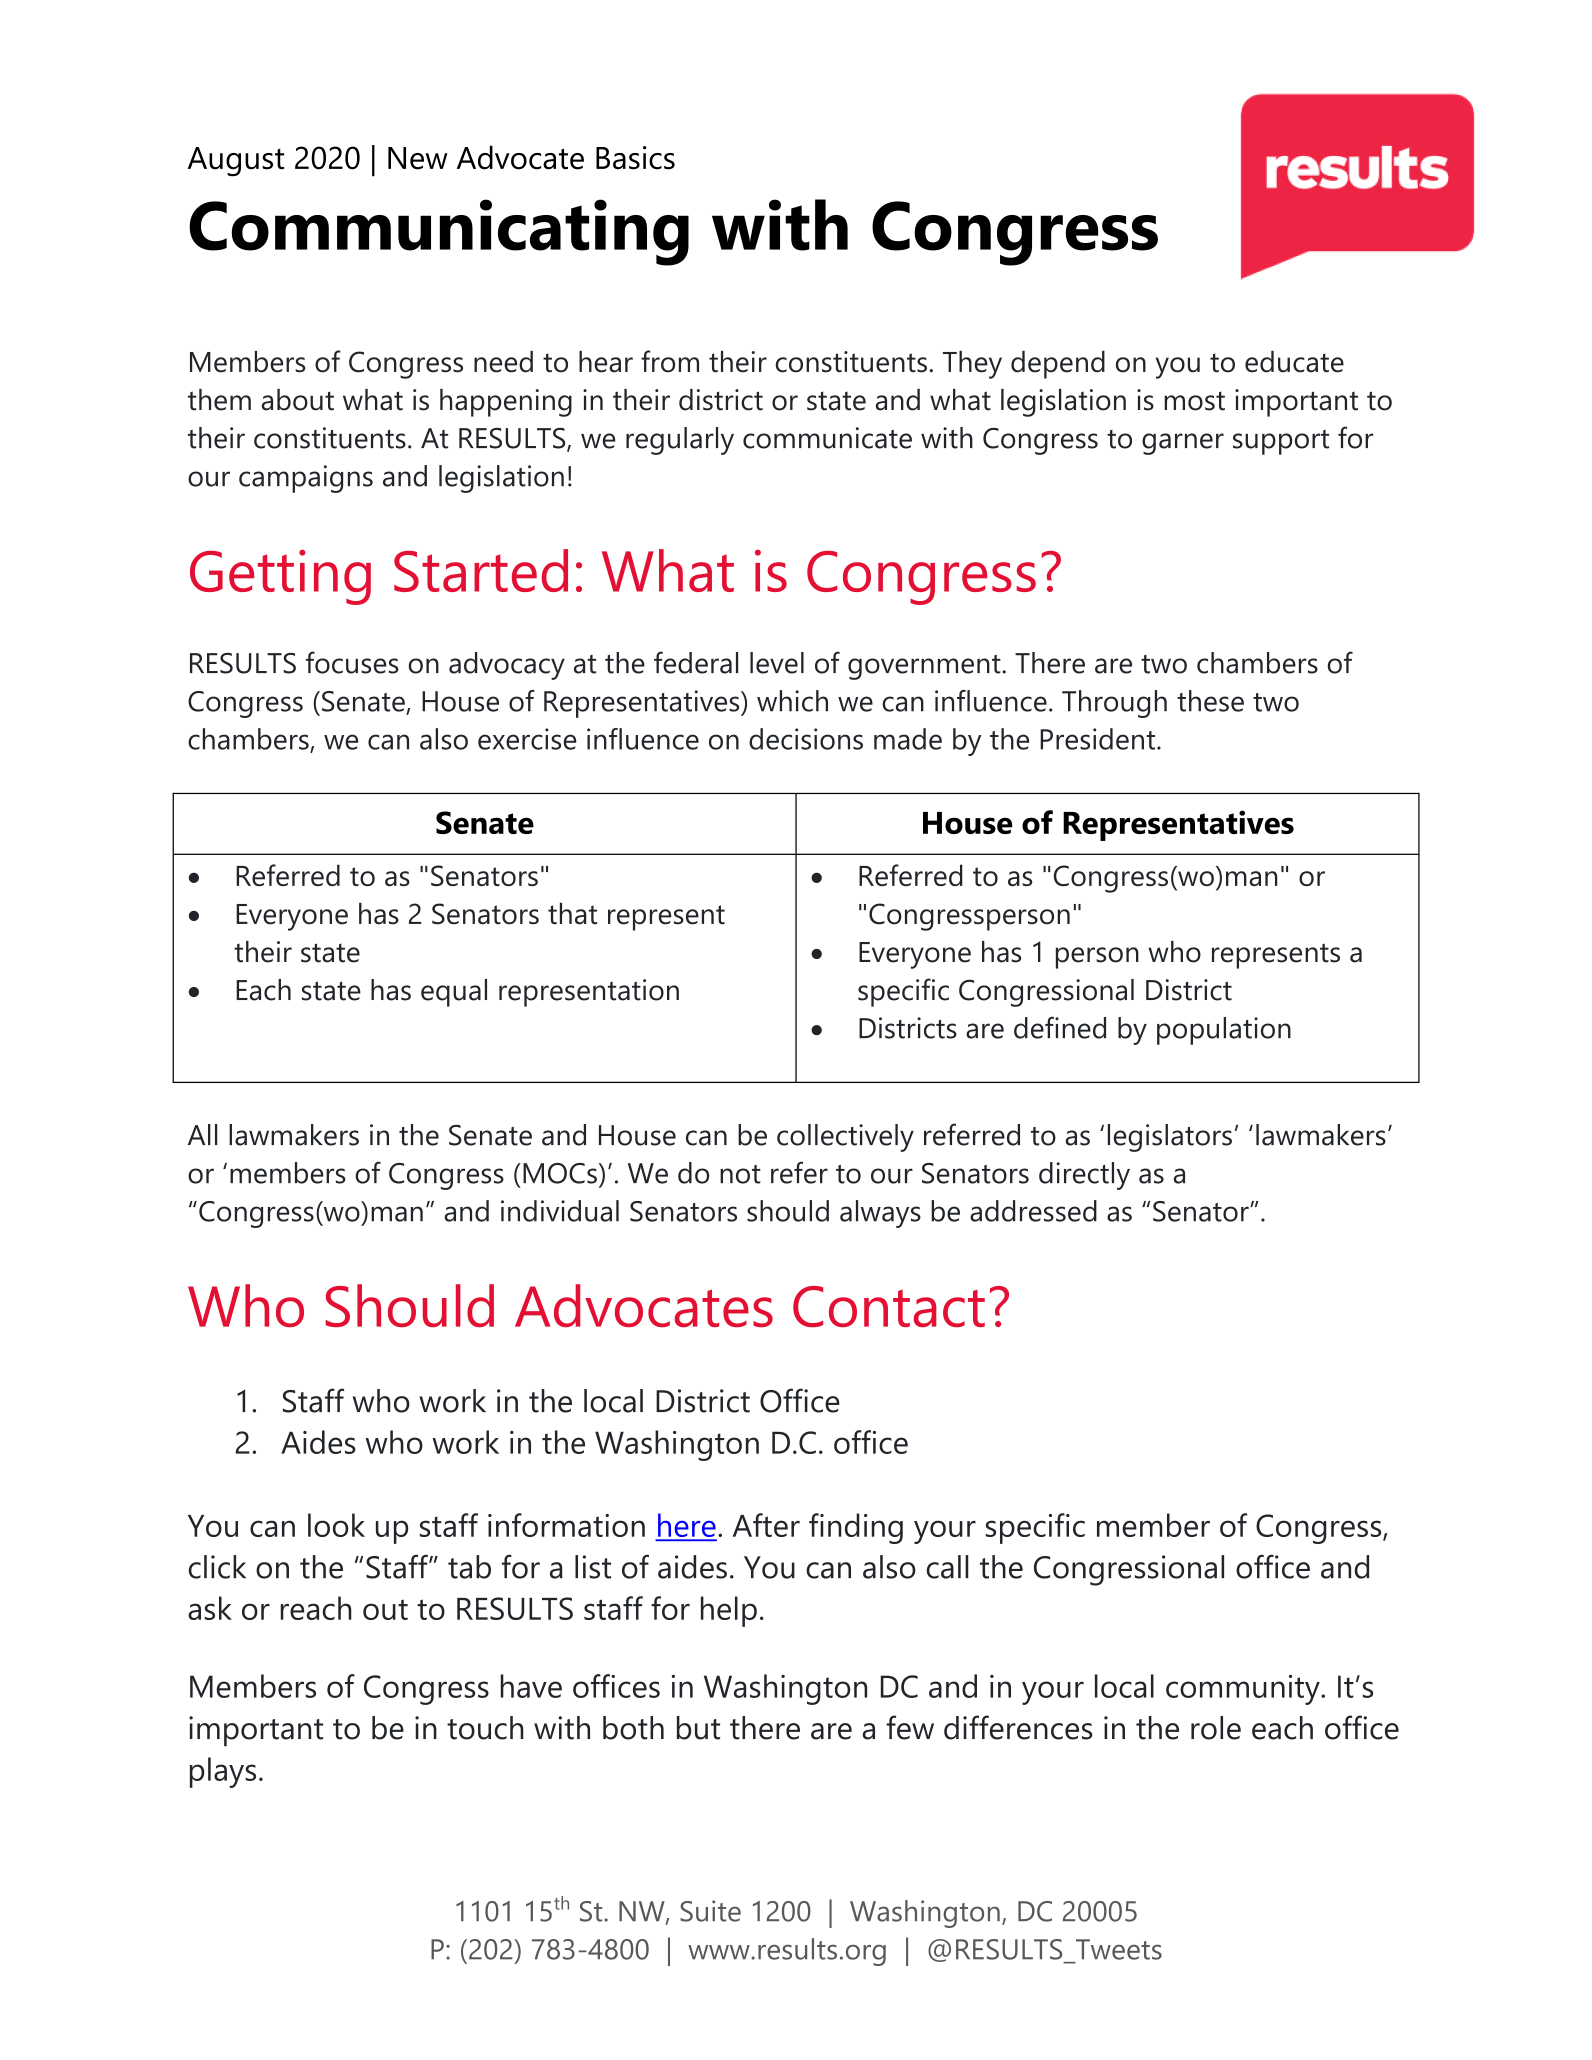 This image has height=2060, width=1592. What do you see at coordinates (1058, 365) in the image?
I see `depend` at bounding box center [1058, 365].
